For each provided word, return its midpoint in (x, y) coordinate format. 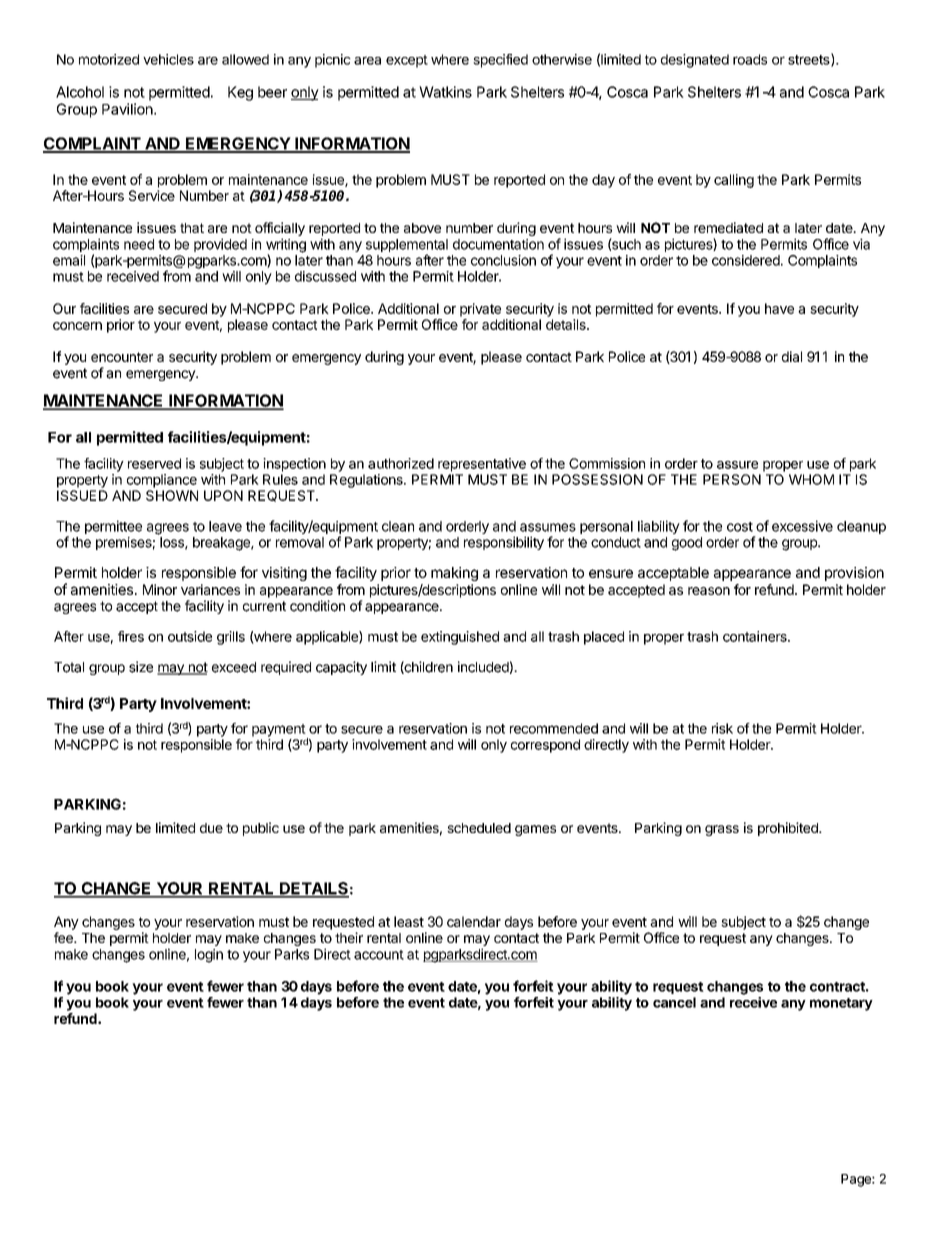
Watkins (445, 92)
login (209, 956)
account (379, 955)
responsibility (504, 543)
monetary (841, 1004)
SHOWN (172, 495)
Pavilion (127, 109)
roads (750, 59)
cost (740, 527)
